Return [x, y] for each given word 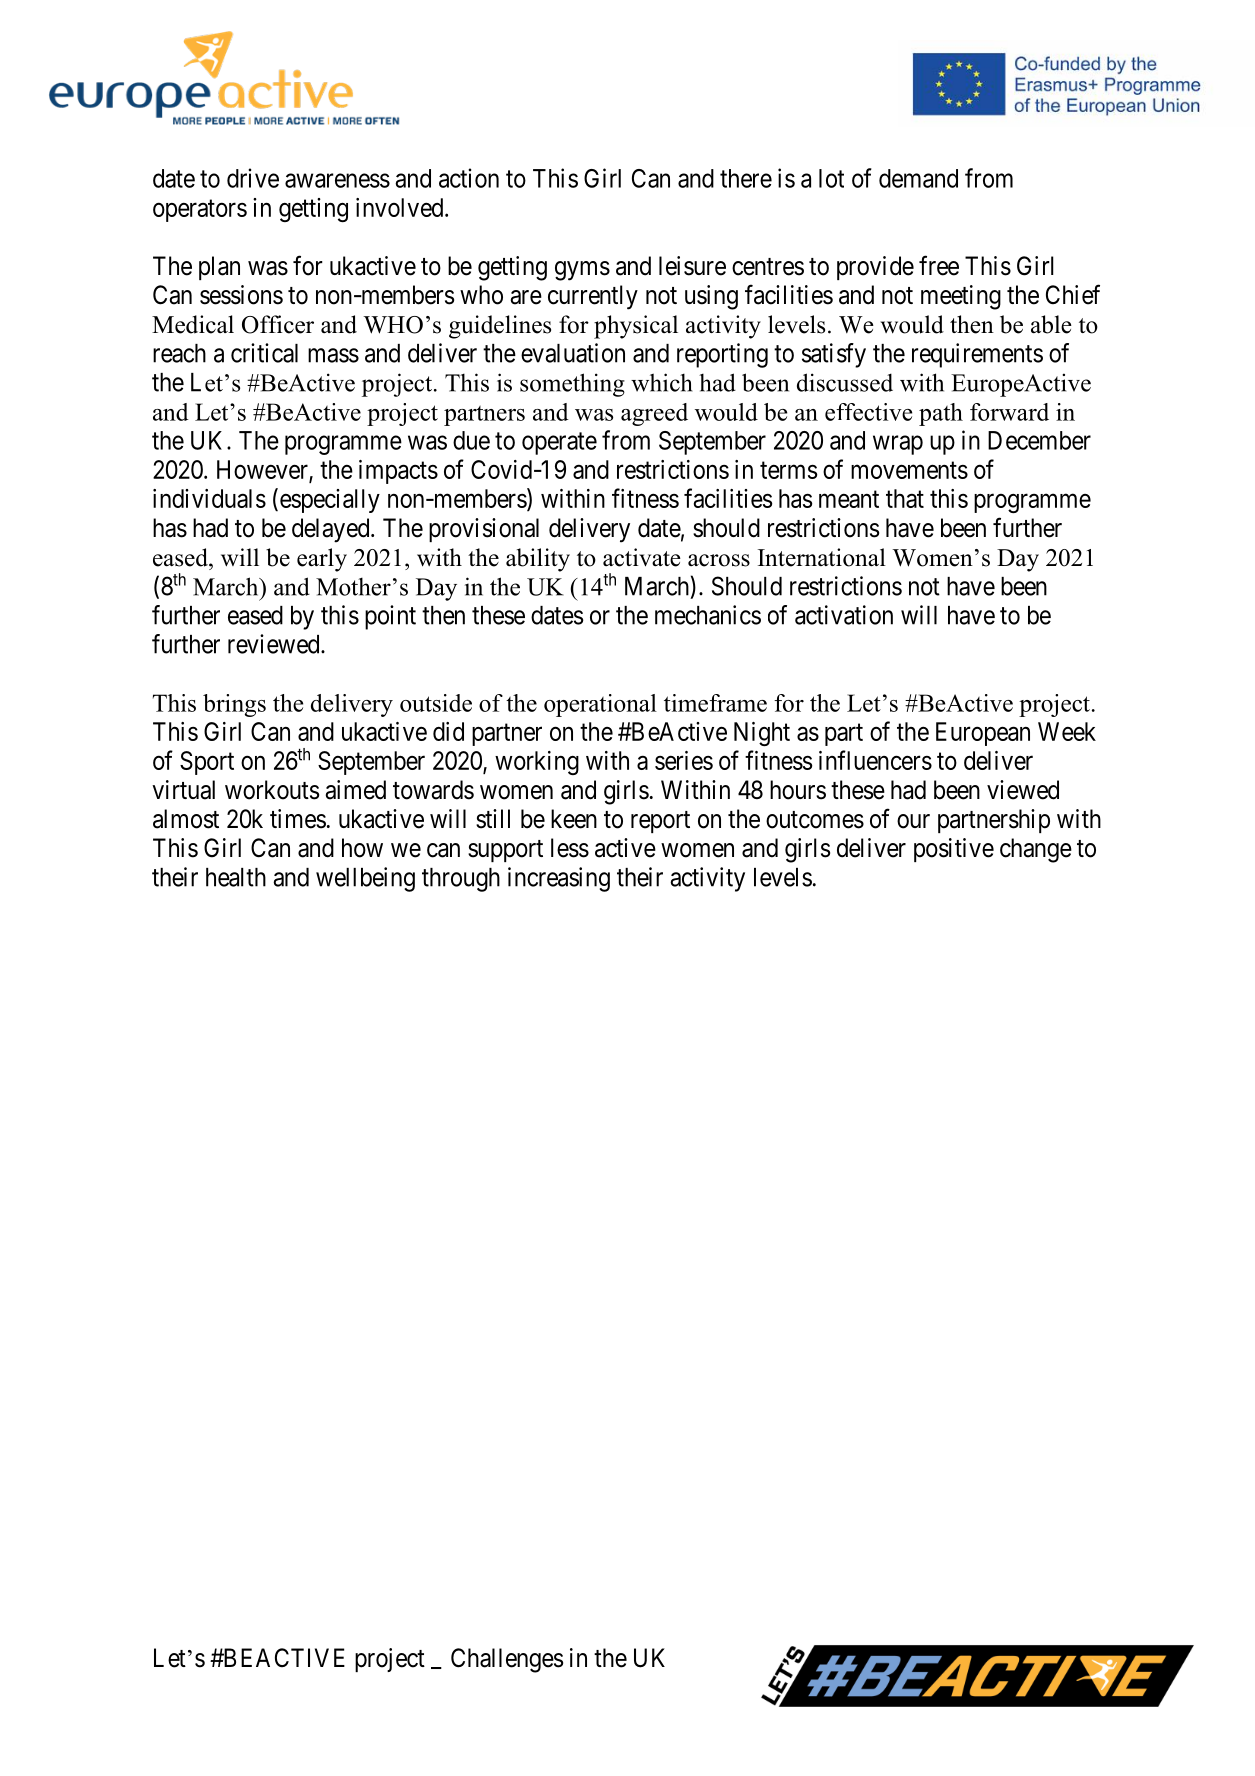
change [1036, 850]
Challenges [507, 1660]
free [939, 265]
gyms [582, 271]
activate [642, 557]
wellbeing [365, 879]
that [905, 498]
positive [954, 850]
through [461, 880]
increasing [559, 879]
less [570, 848]
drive [253, 178]
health [236, 877]
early [322, 560]
